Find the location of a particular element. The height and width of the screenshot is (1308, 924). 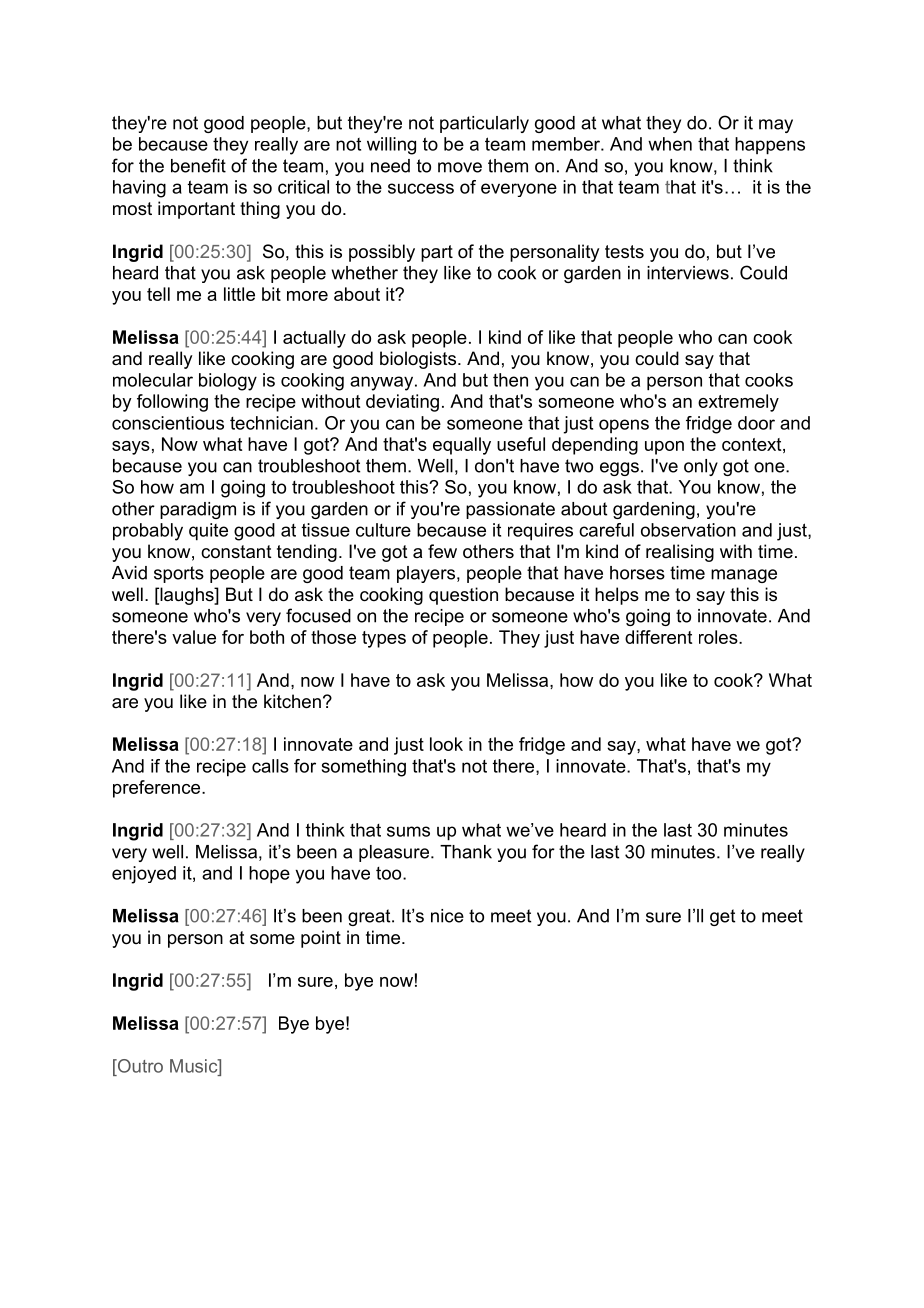

sums is located at coordinates (408, 831).
